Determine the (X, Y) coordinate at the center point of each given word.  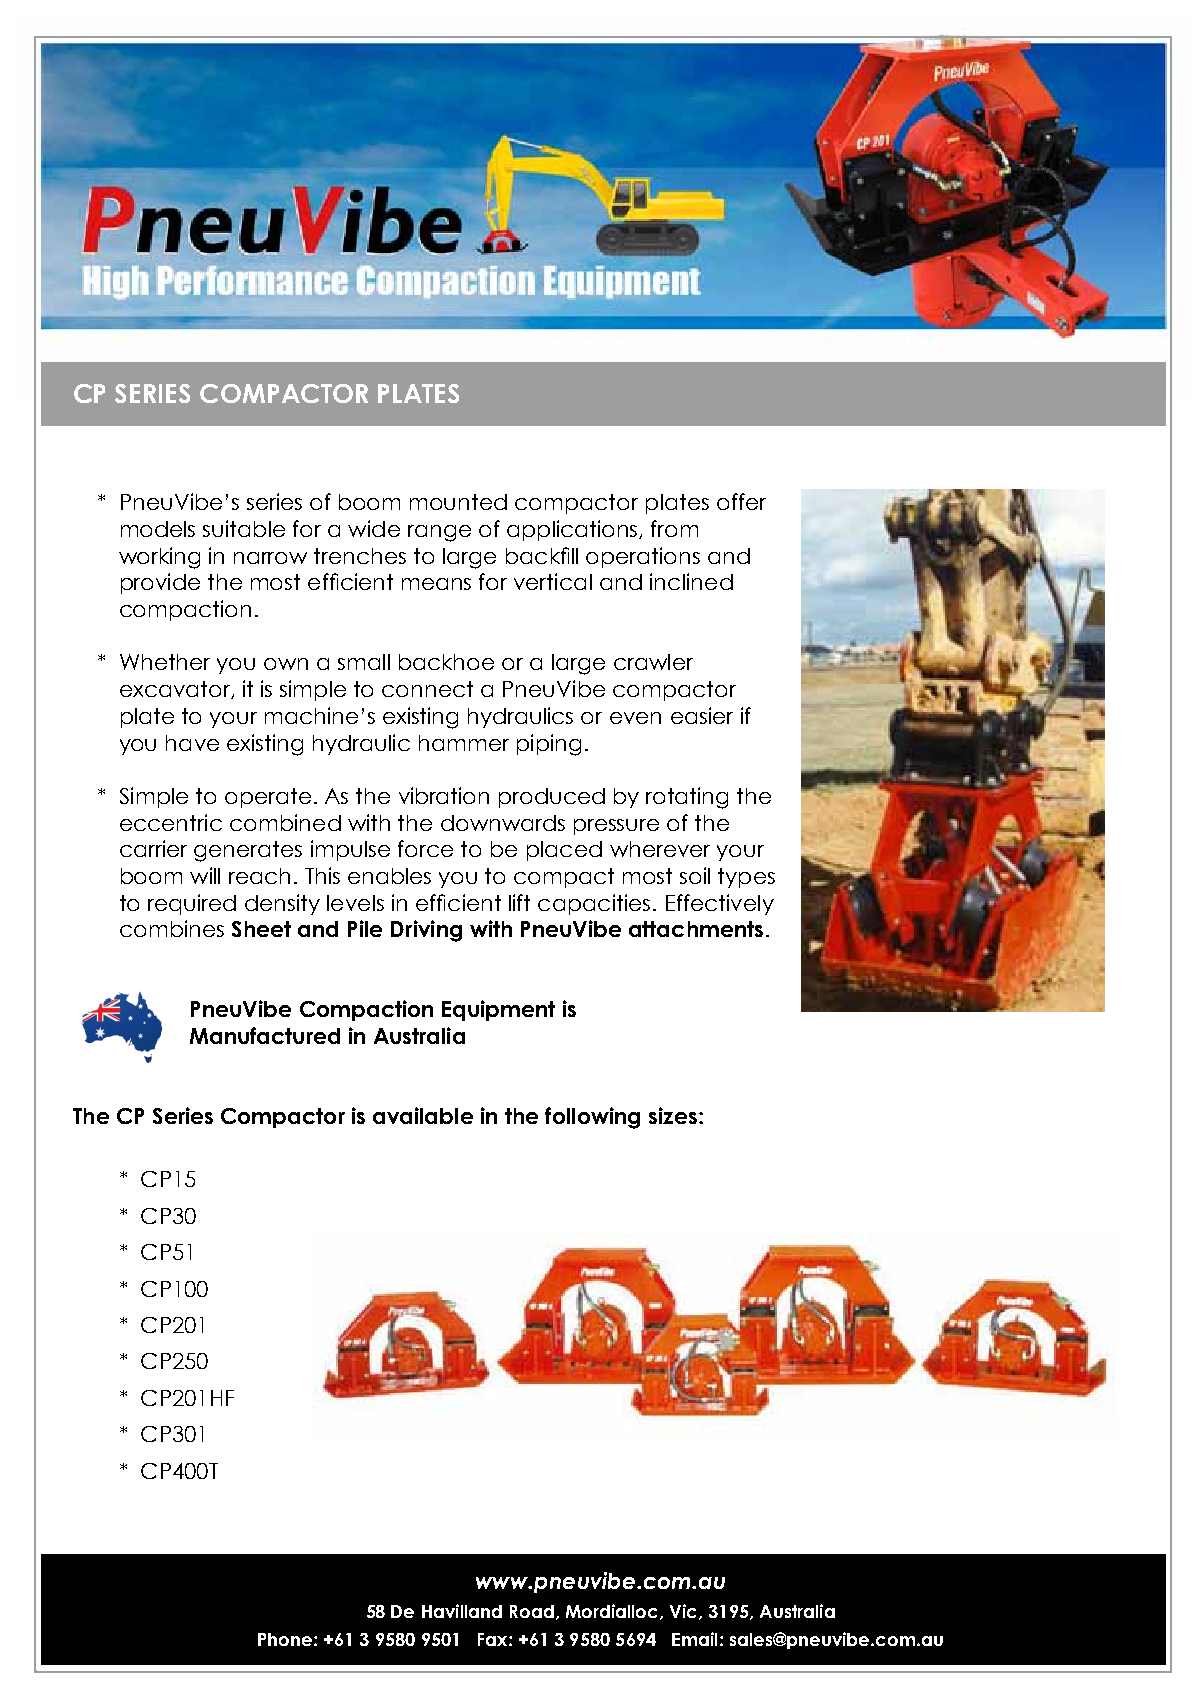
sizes (673, 1115)
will (205, 875)
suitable (244, 528)
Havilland (462, 1611)
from (674, 528)
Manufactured (265, 1035)
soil (695, 875)
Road (532, 1611)
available (423, 1115)
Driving (426, 931)
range (439, 533)
